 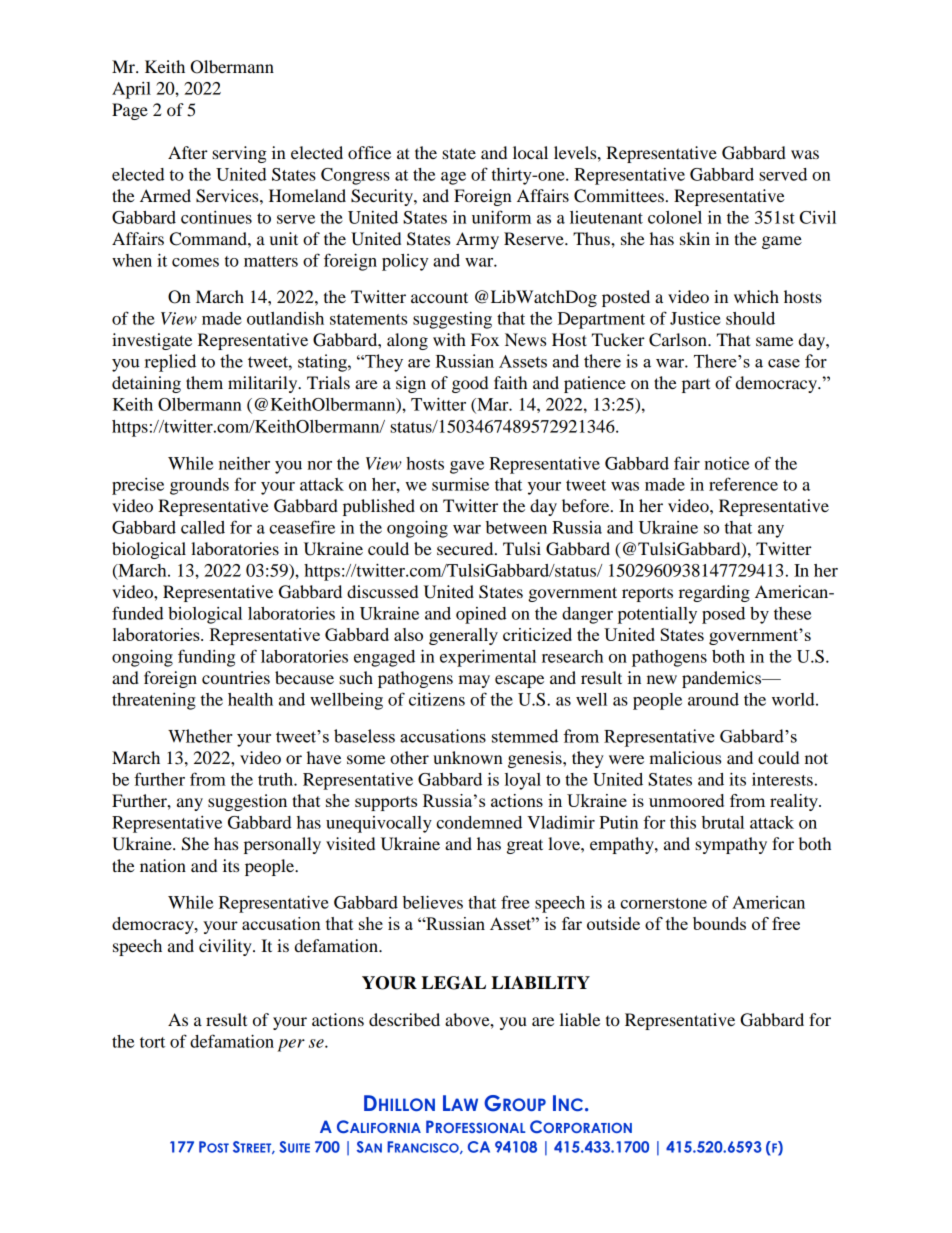 What do you see at coordinates (719, 923) in the page?
I see `bounds` at bounding box center [719, 923].
